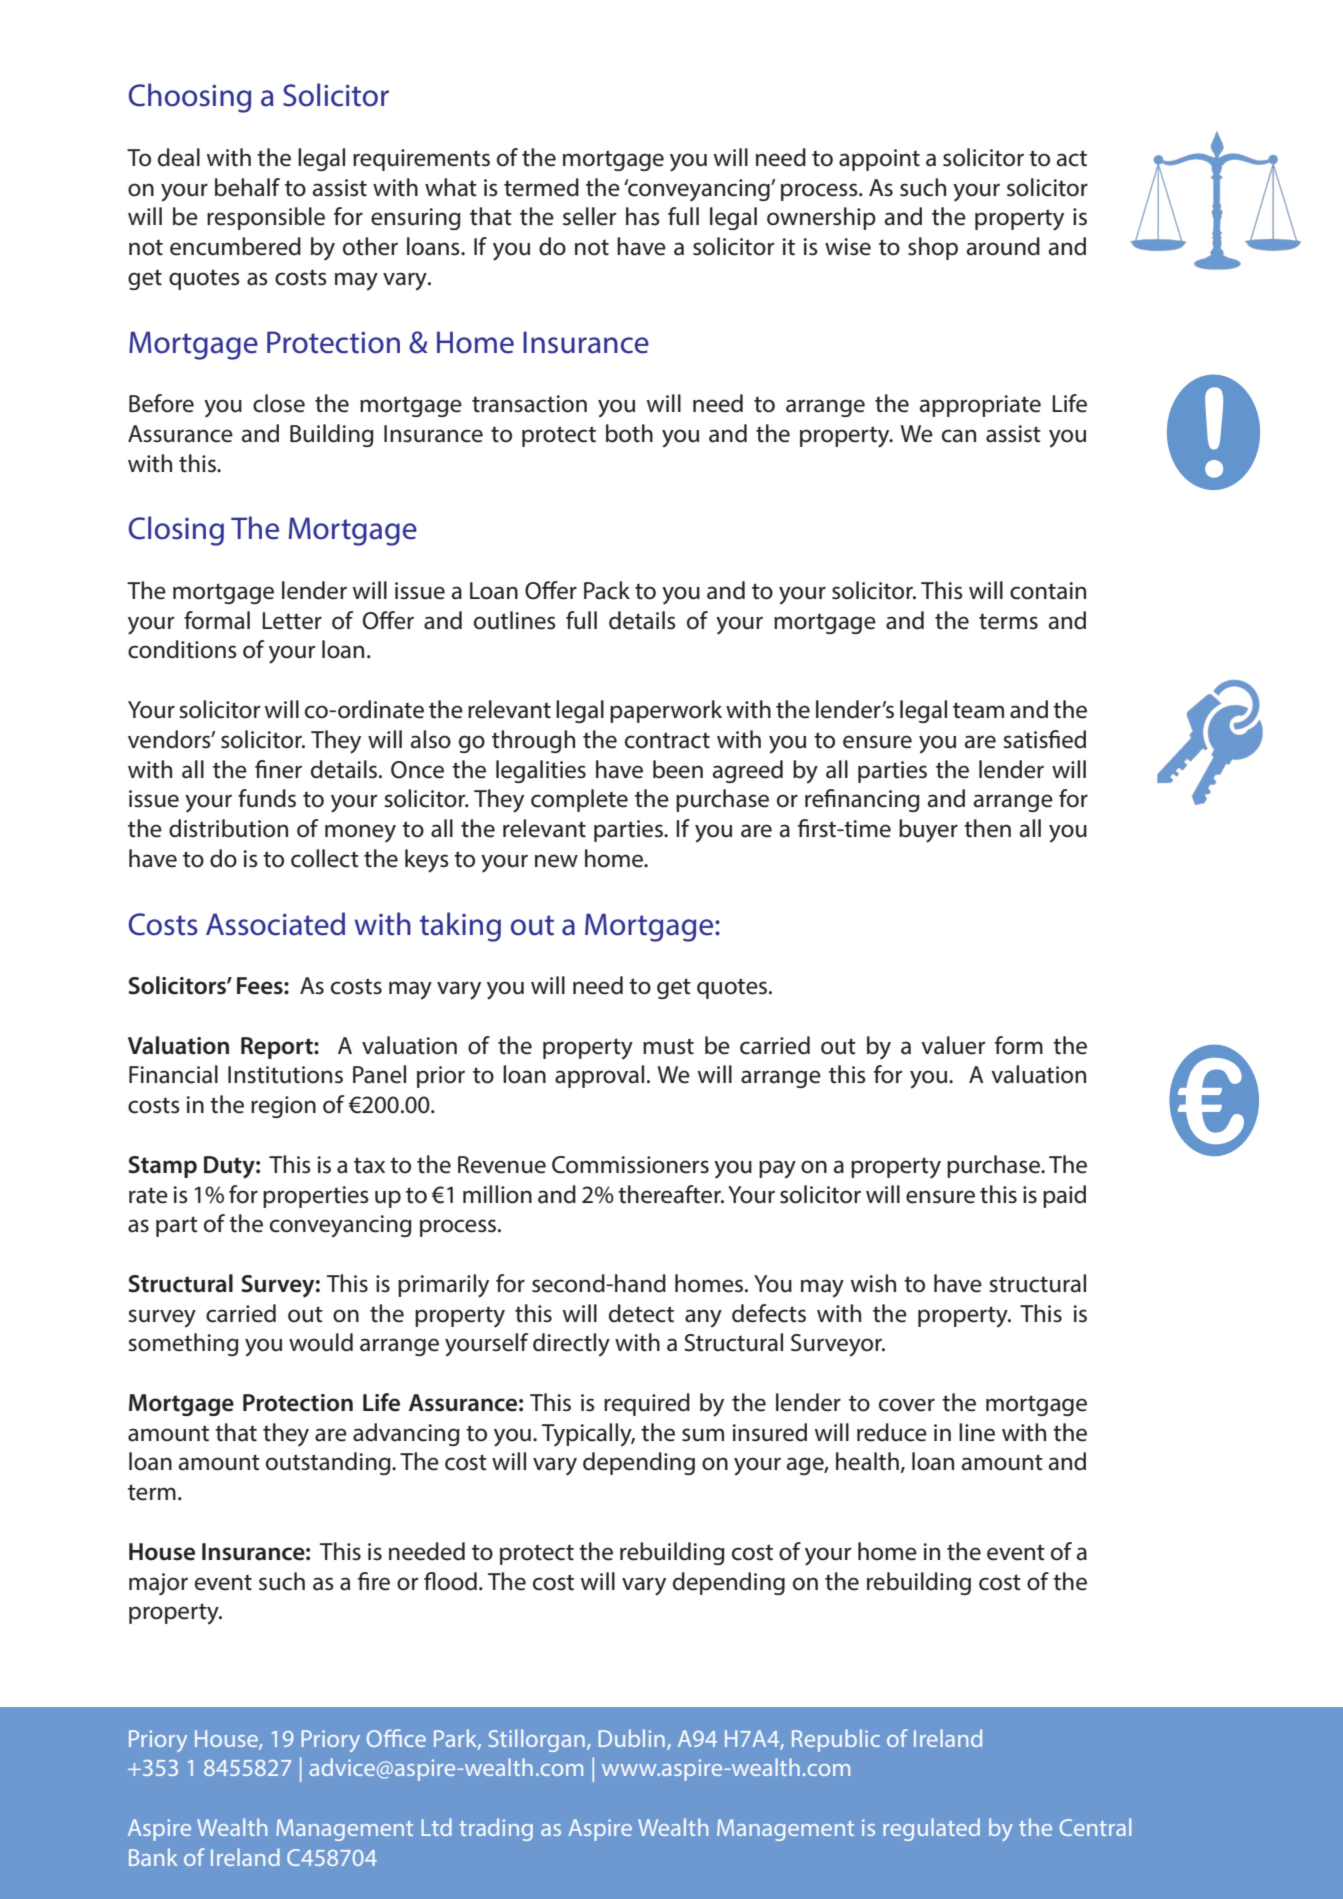 This image has width=1343, height=1899. What do you see at coordinates (607, 590) in the image?
I see `Pack` at bounding box center [607, 590].
